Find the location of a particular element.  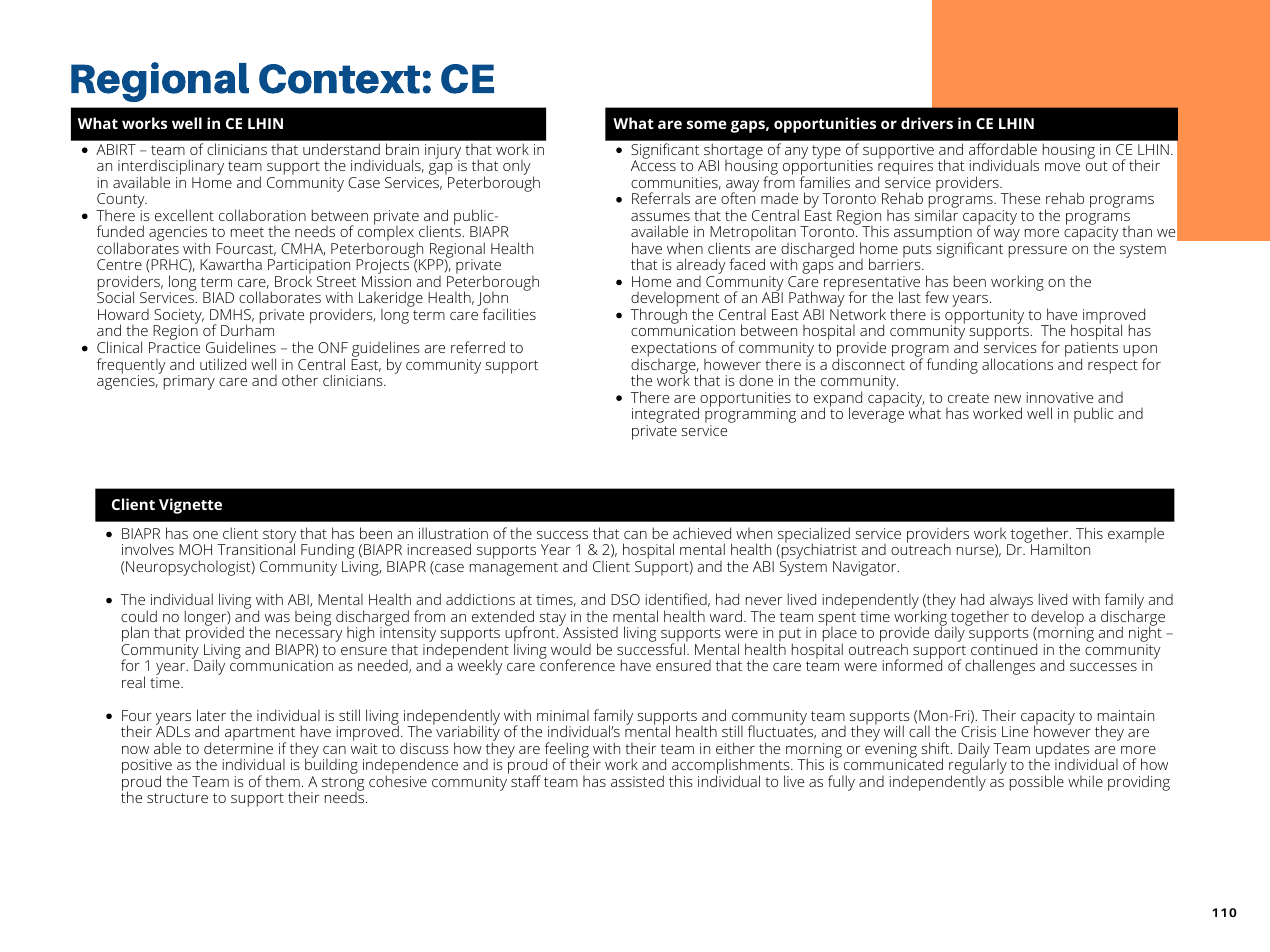

Hamilton is located at coordinates (1059, 548).
